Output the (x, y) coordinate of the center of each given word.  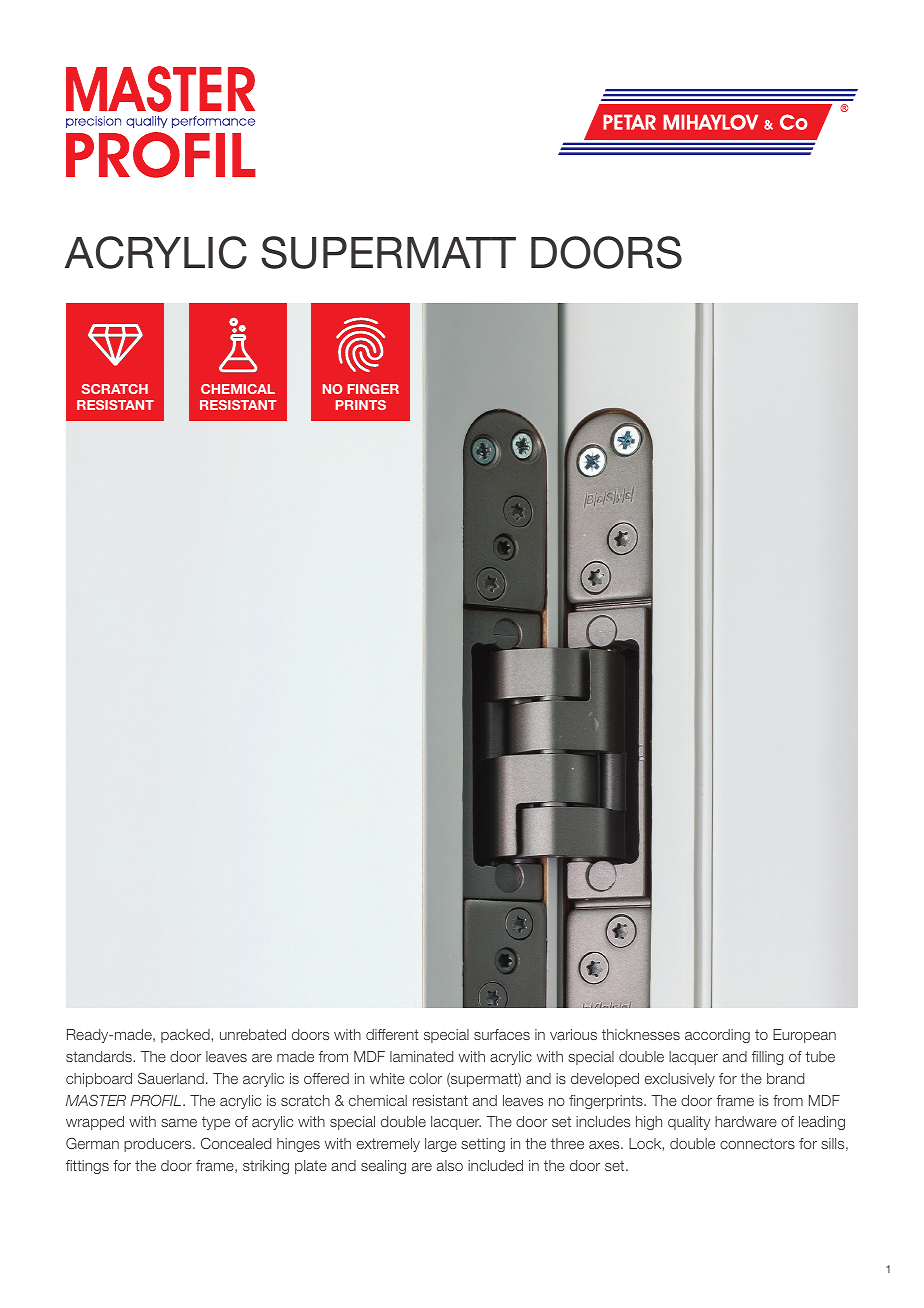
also (450, 1165)
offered (326, 1078)
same (179, 1123)
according (717, 1036)
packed (186, 1036)
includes (603, 1121)
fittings (87, 1167)
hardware (746, 1121)
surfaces (502, 1034)
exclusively (680, 1080)
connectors (757, 1143)
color (425, 1078)
